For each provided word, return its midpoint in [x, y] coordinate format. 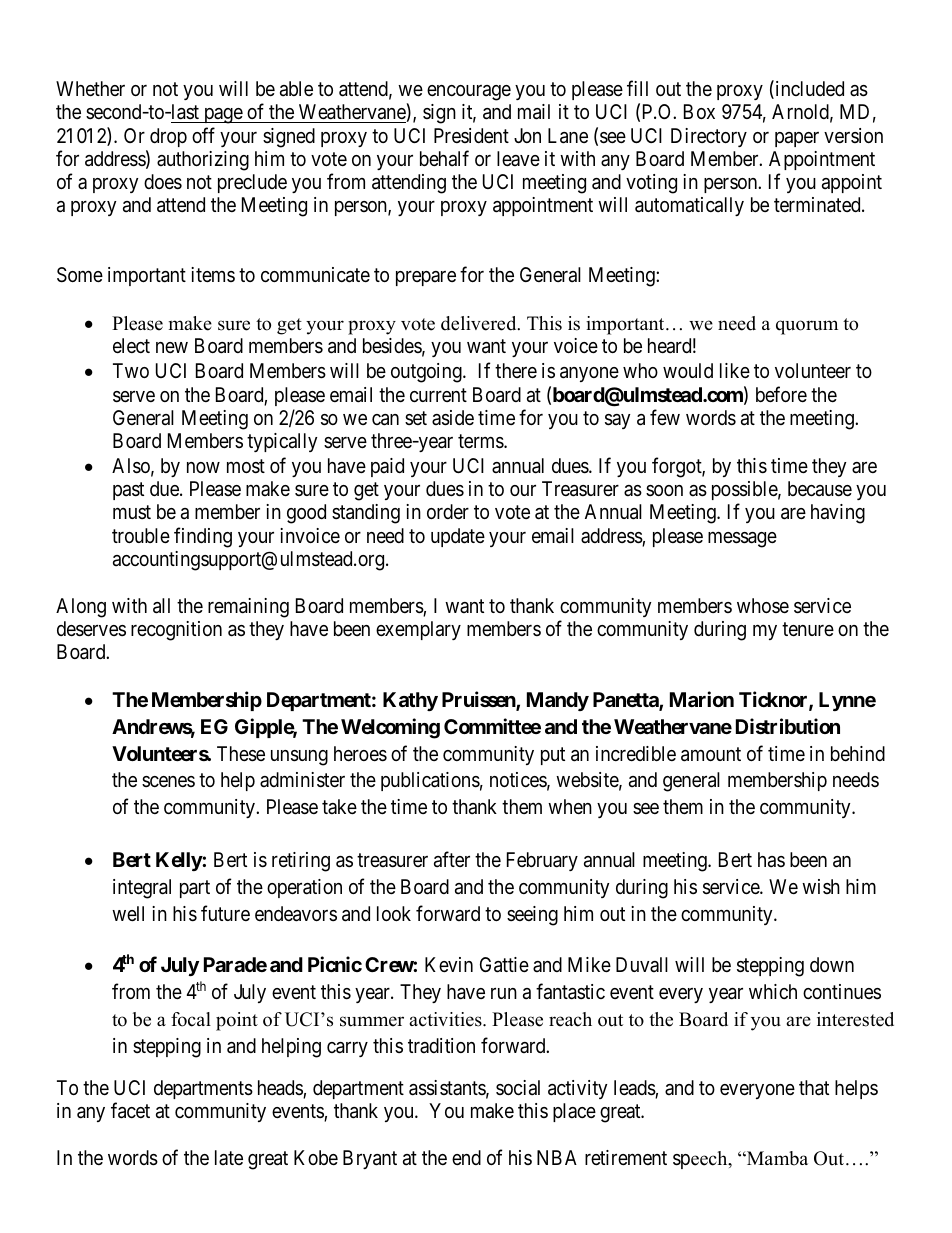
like [735, 370]
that [814, 1088]
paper [797, 139]
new [172, 347]
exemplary [418, 630]
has [771, 860]
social [518, 1088]
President [471, 135]
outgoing [427, 373]
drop [168, 137]
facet [130, 1110]
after [452, 859]
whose [763, 605]
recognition [176, 631]
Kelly [179, 861]
